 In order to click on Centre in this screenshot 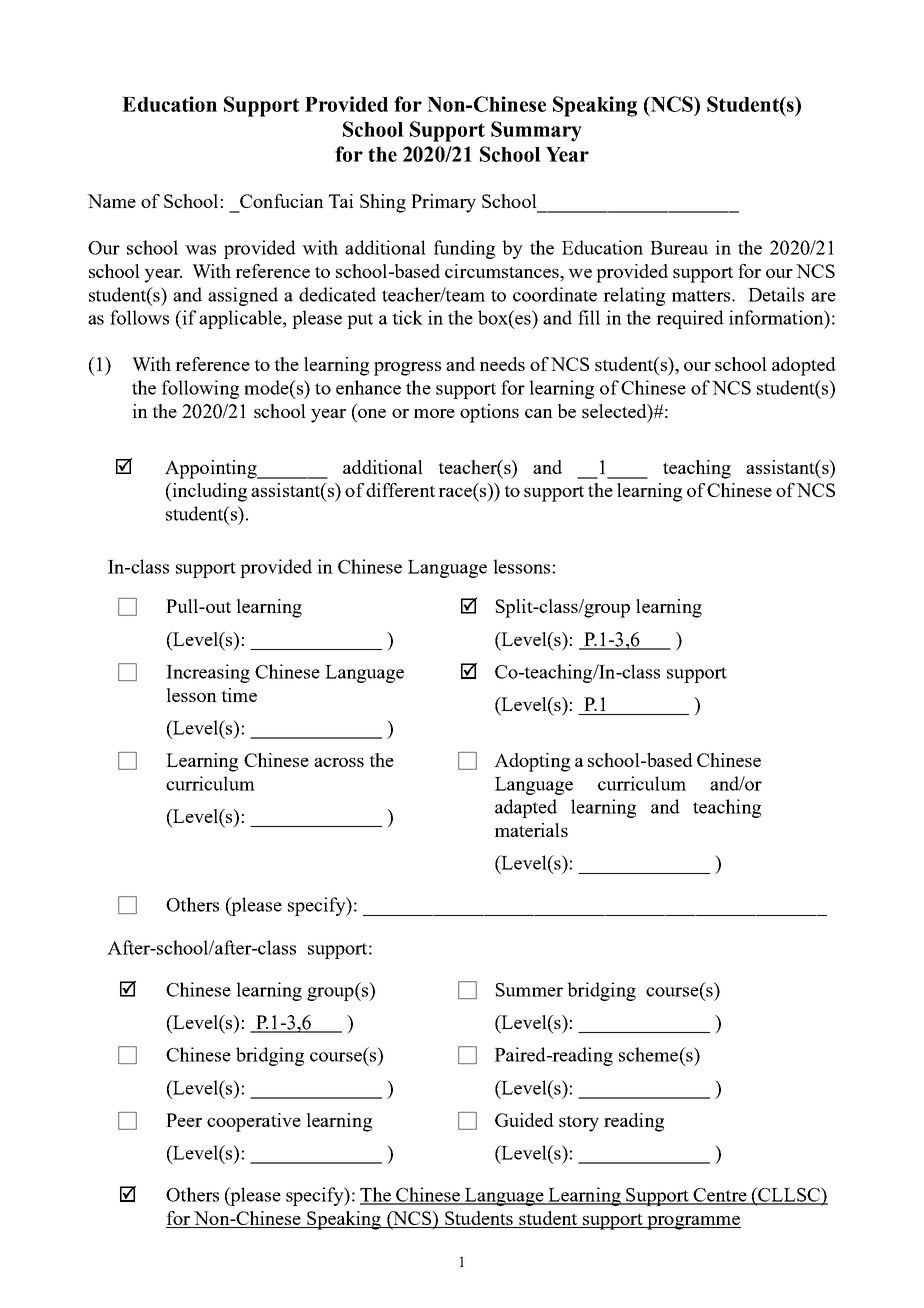, I will do `click(720, 1196)`.
